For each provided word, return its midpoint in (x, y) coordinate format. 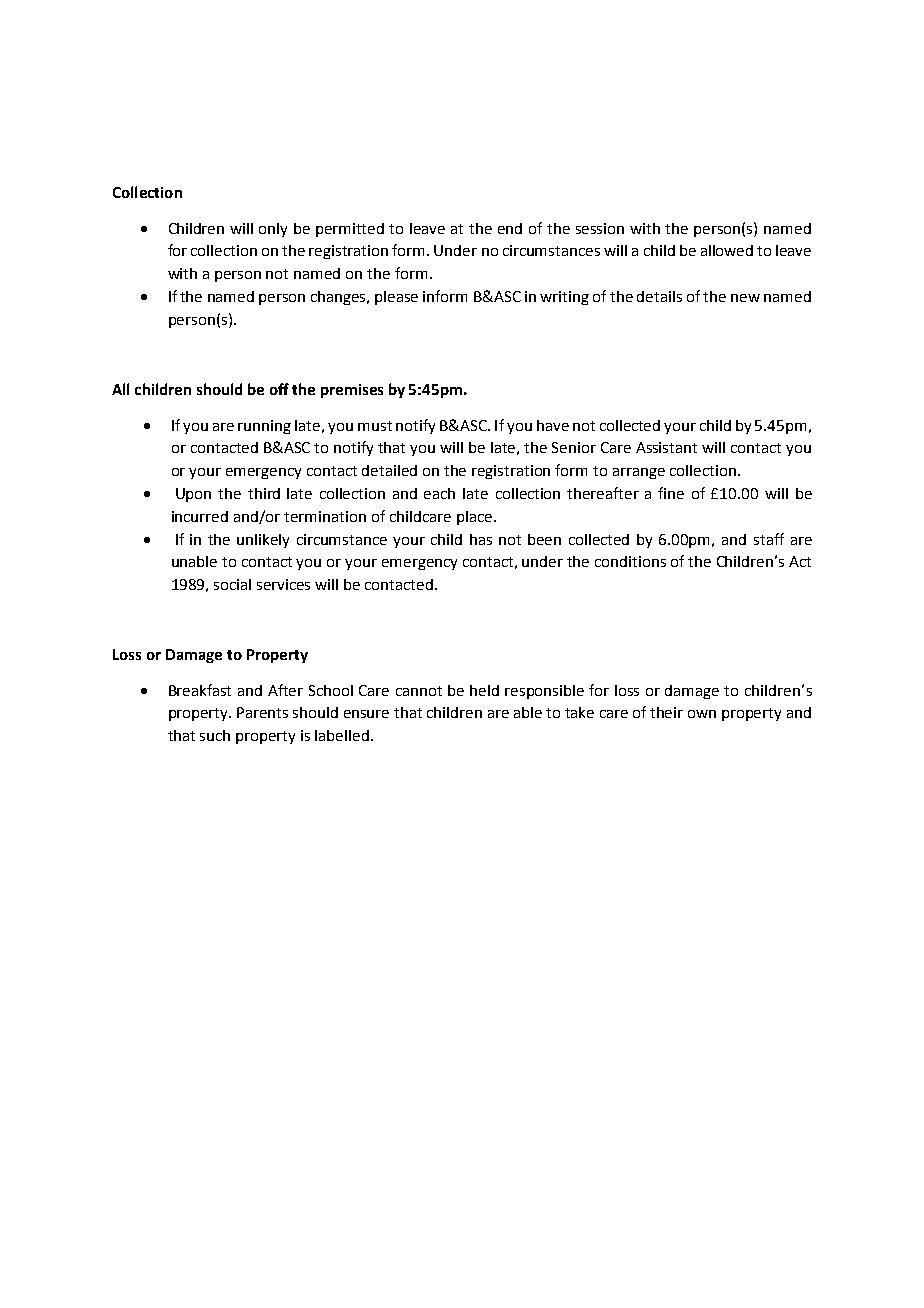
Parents (262, 712)
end (510, 228)
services (283, 584)
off (279, 389)
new (745, 298)
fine (671, 493)
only (273, 230)
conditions (630, 561)
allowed (727, 250)
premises (352, 391)
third (264, 493)
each (439, 493)
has (481, 539)
